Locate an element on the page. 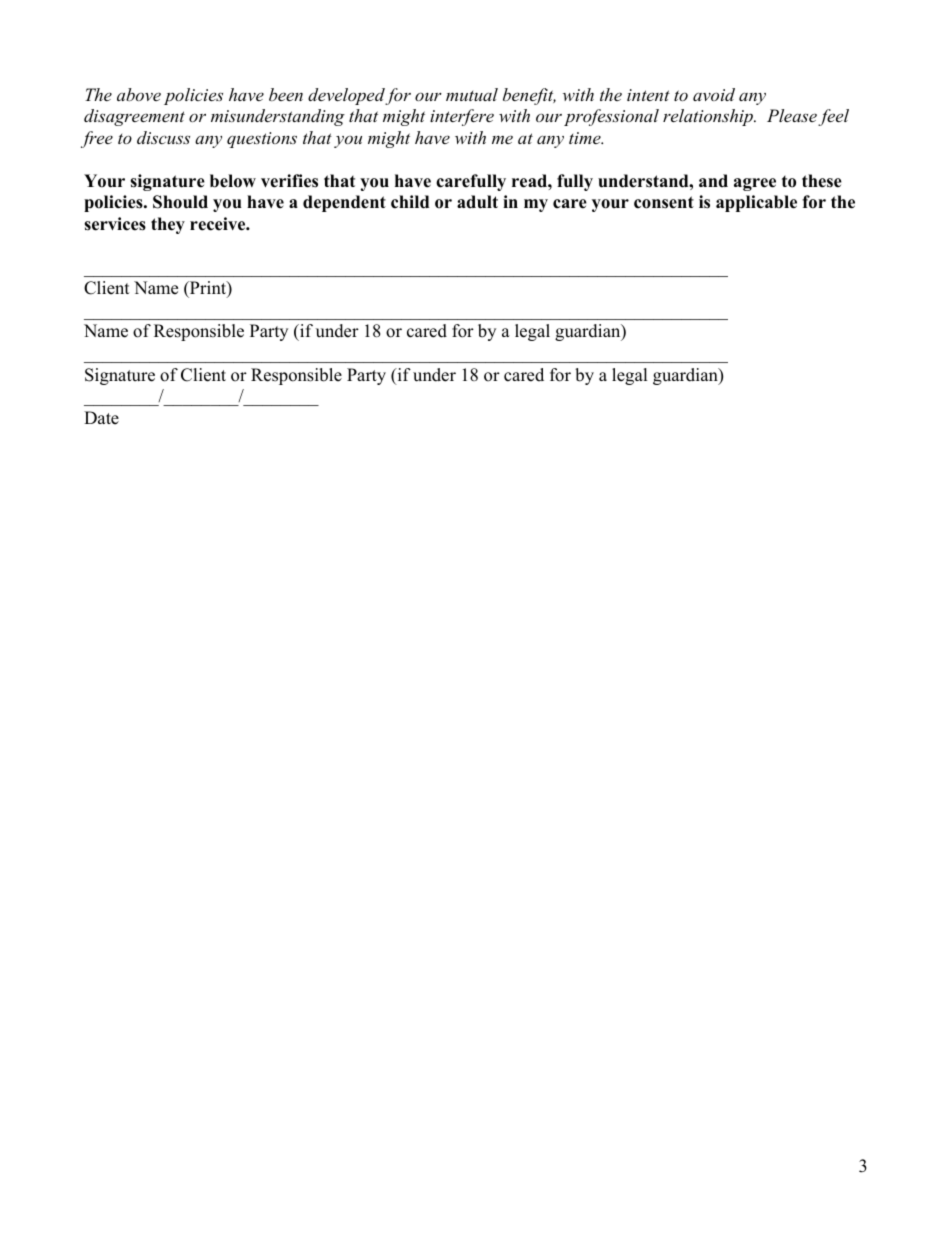 This image has height=1233, width=952. Date is located at coordinates (101, 418).
